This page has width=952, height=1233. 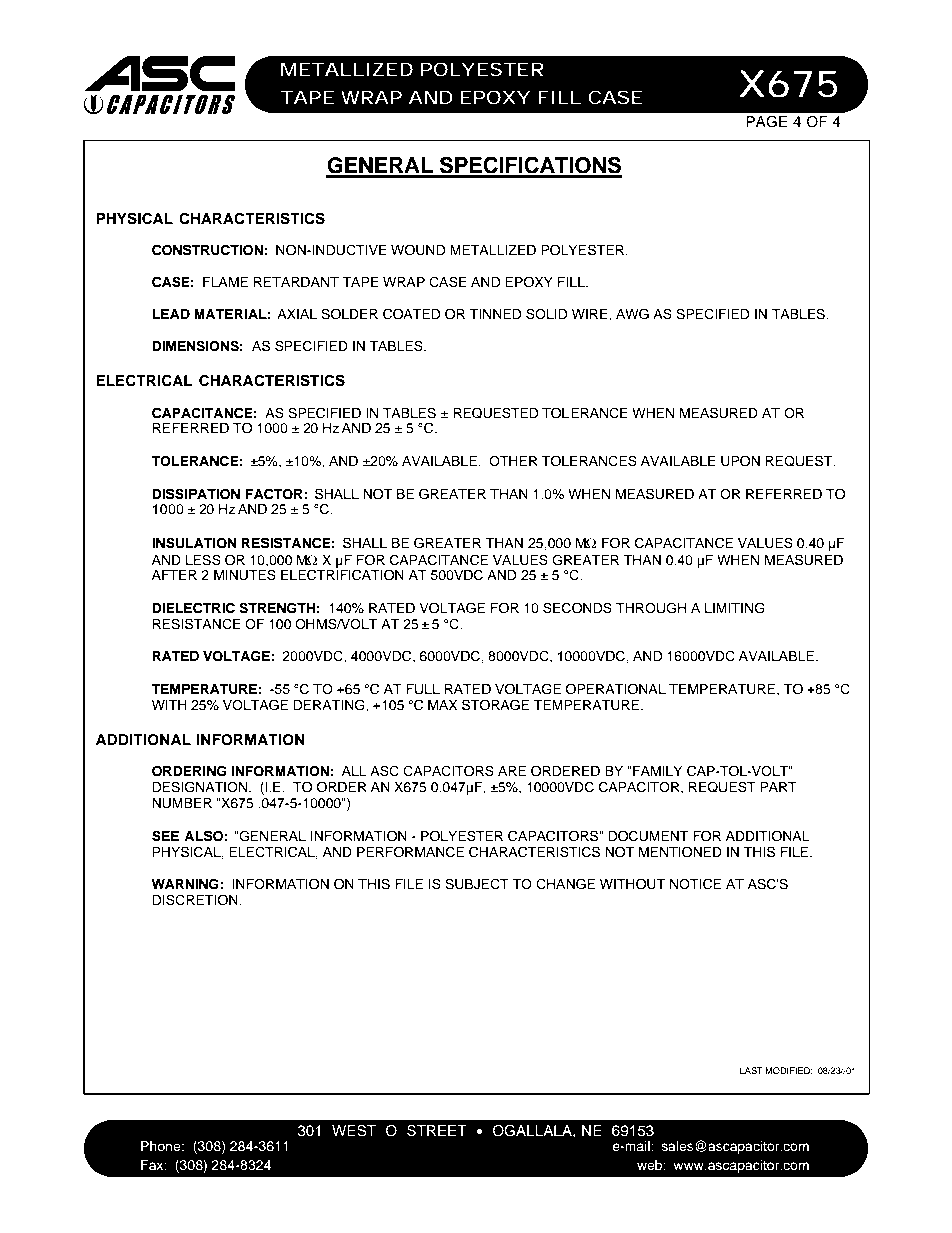 I want to click on WEST, so click(x=354, y=1131).
